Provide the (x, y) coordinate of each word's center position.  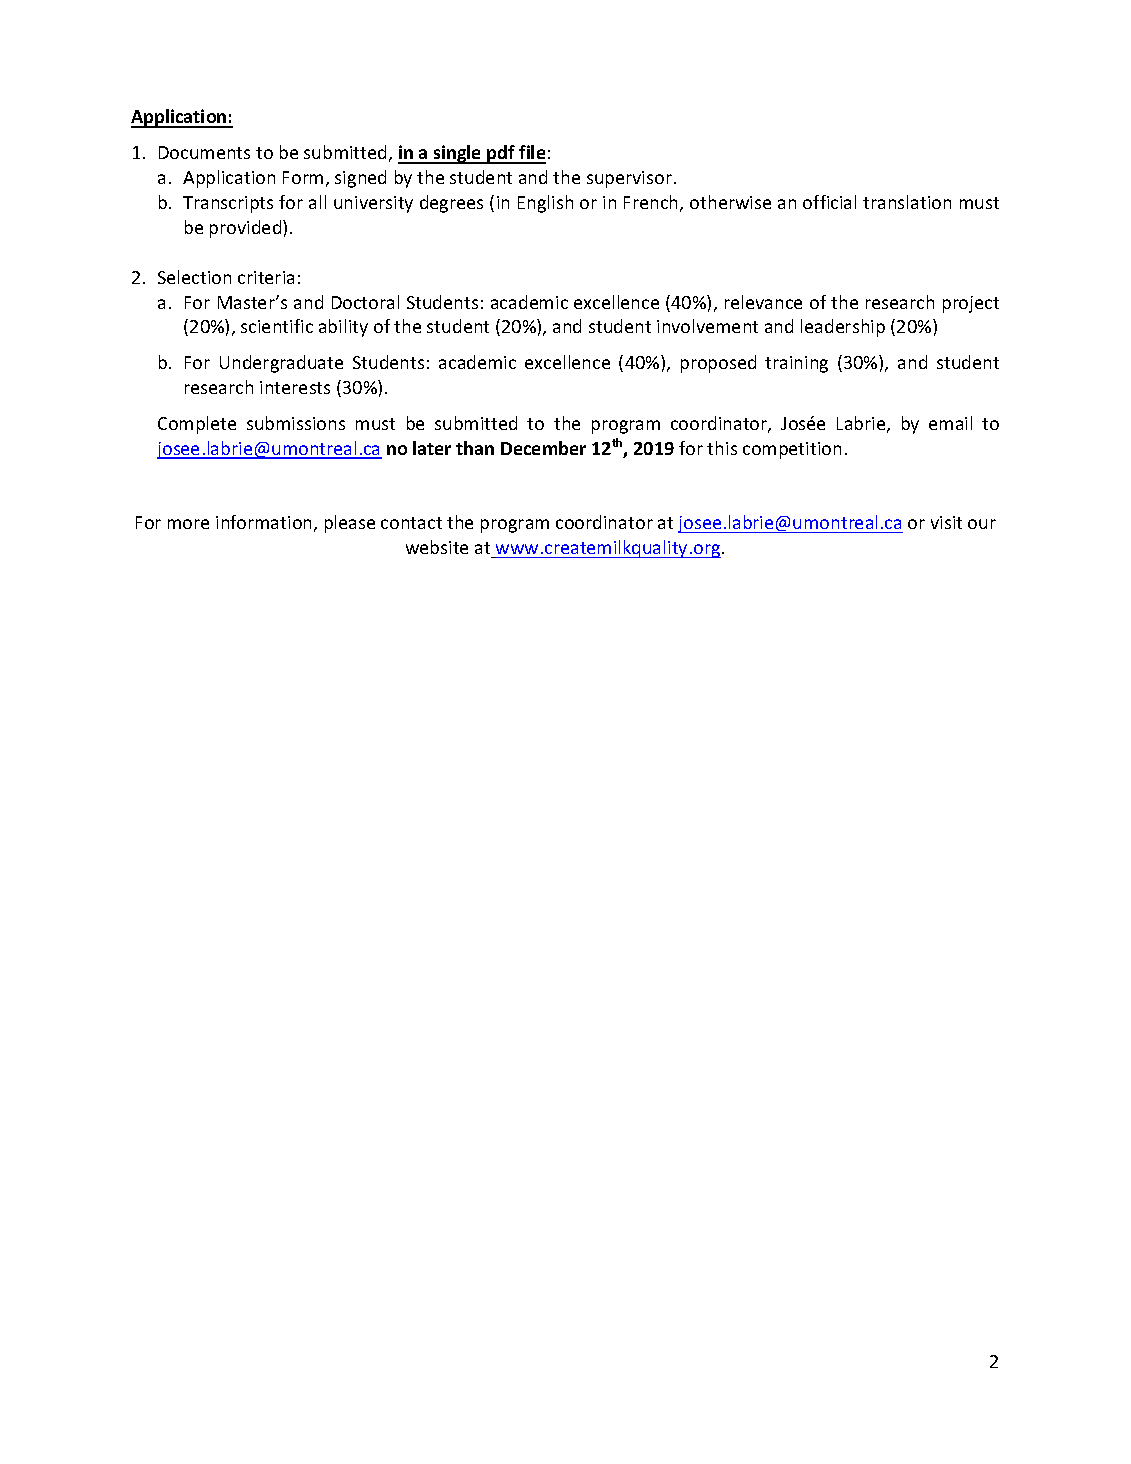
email (950, 423)
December (543, 448)
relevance (763, 302)
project (971, 304)
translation (907, 202)
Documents (204, 152)
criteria (266, 277)
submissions (296, 423)
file (531, 154)
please (350, 524)
